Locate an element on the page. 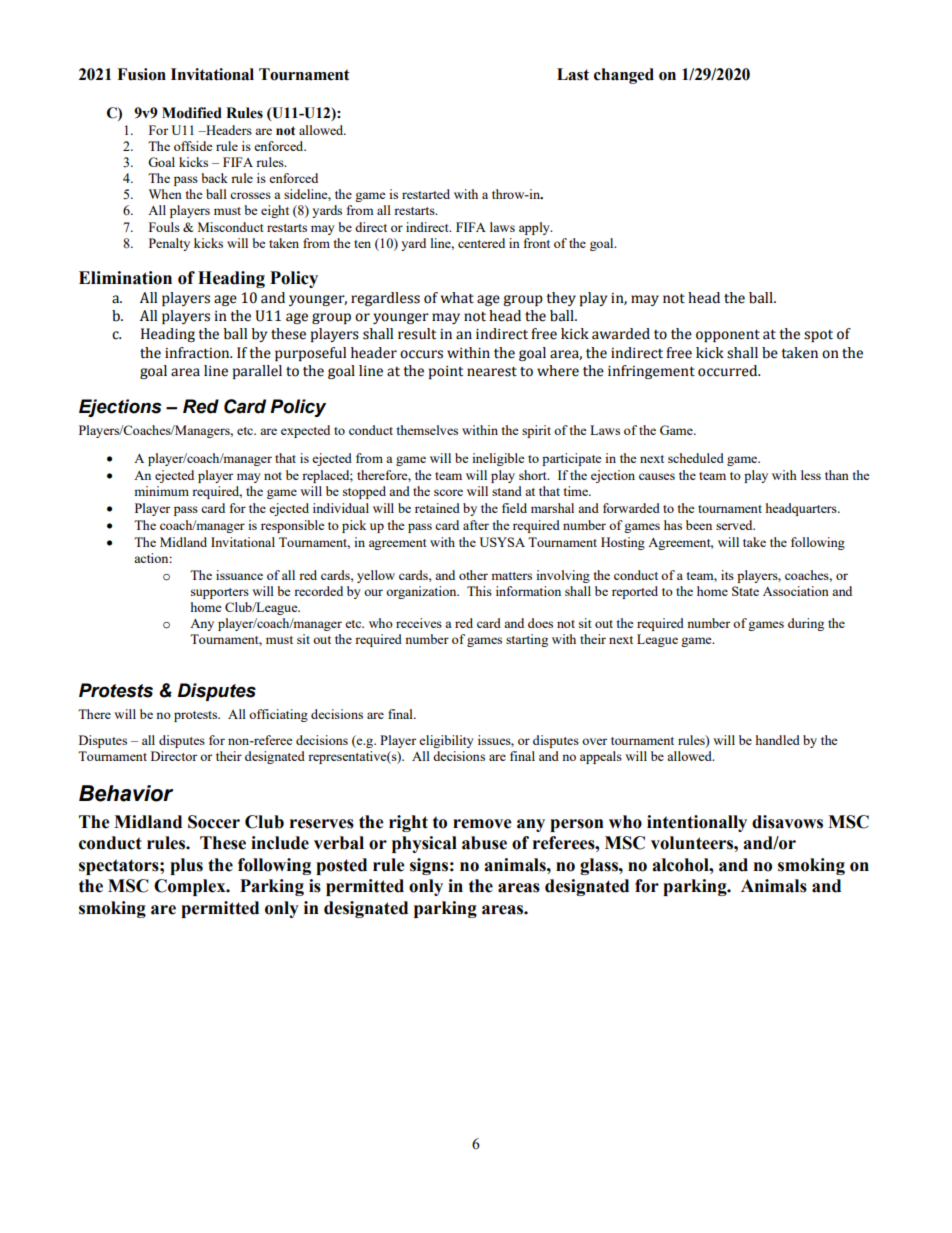  abuse is located at coordinates (484, 843).
